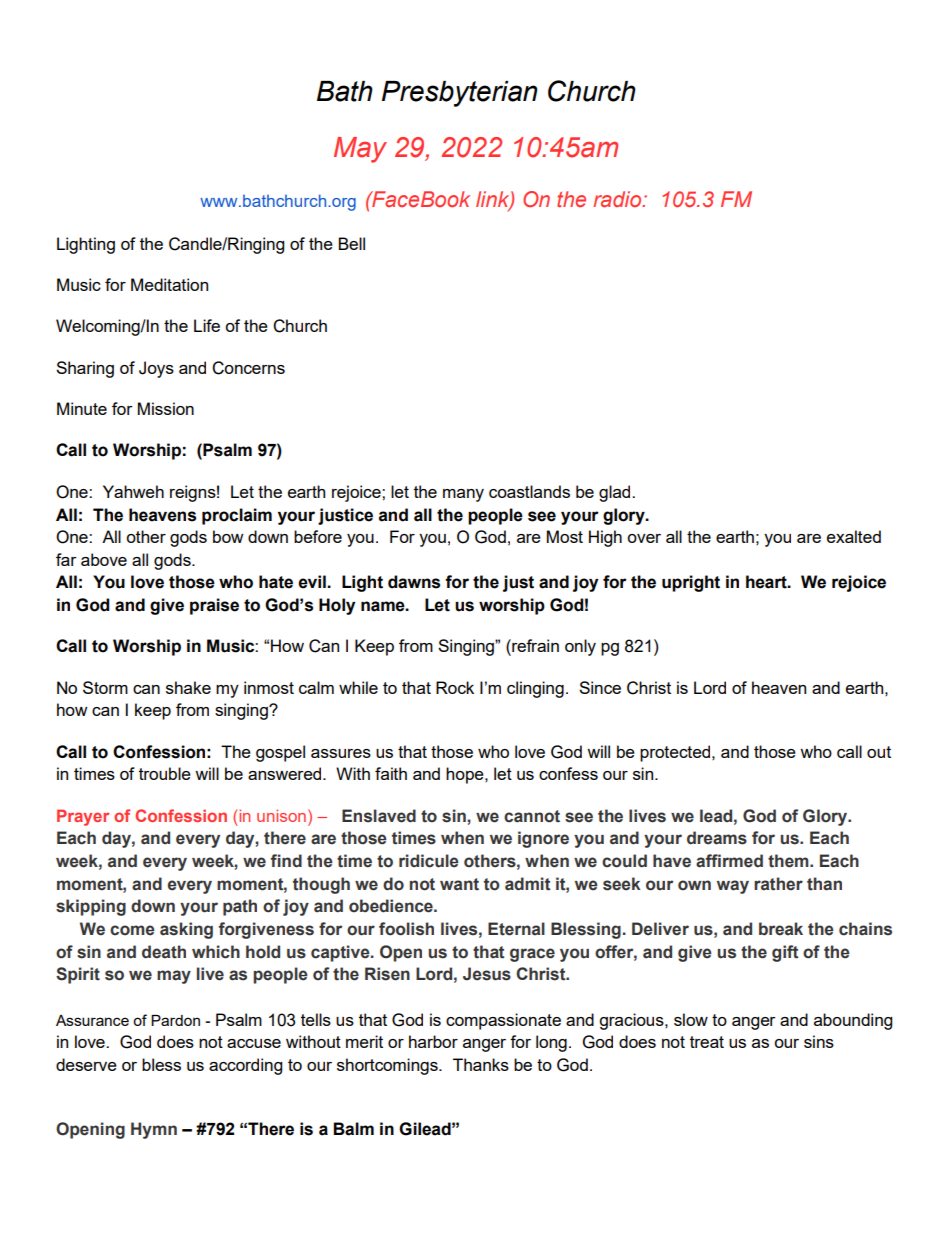  I want to click on ridicule, so click(429, 861).
